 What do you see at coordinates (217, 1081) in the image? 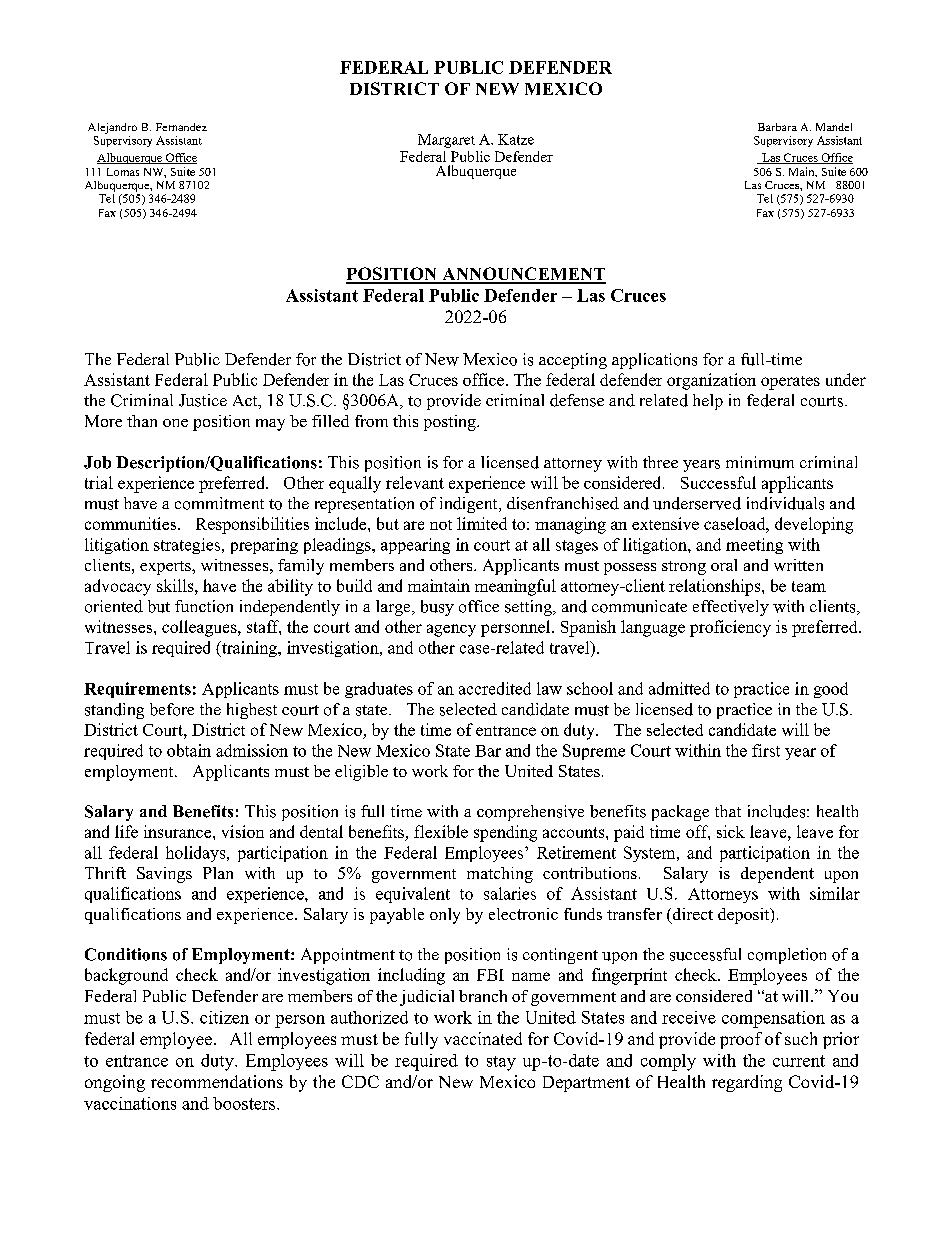
I see `recommendations` at bounding box center [217, 1081].
